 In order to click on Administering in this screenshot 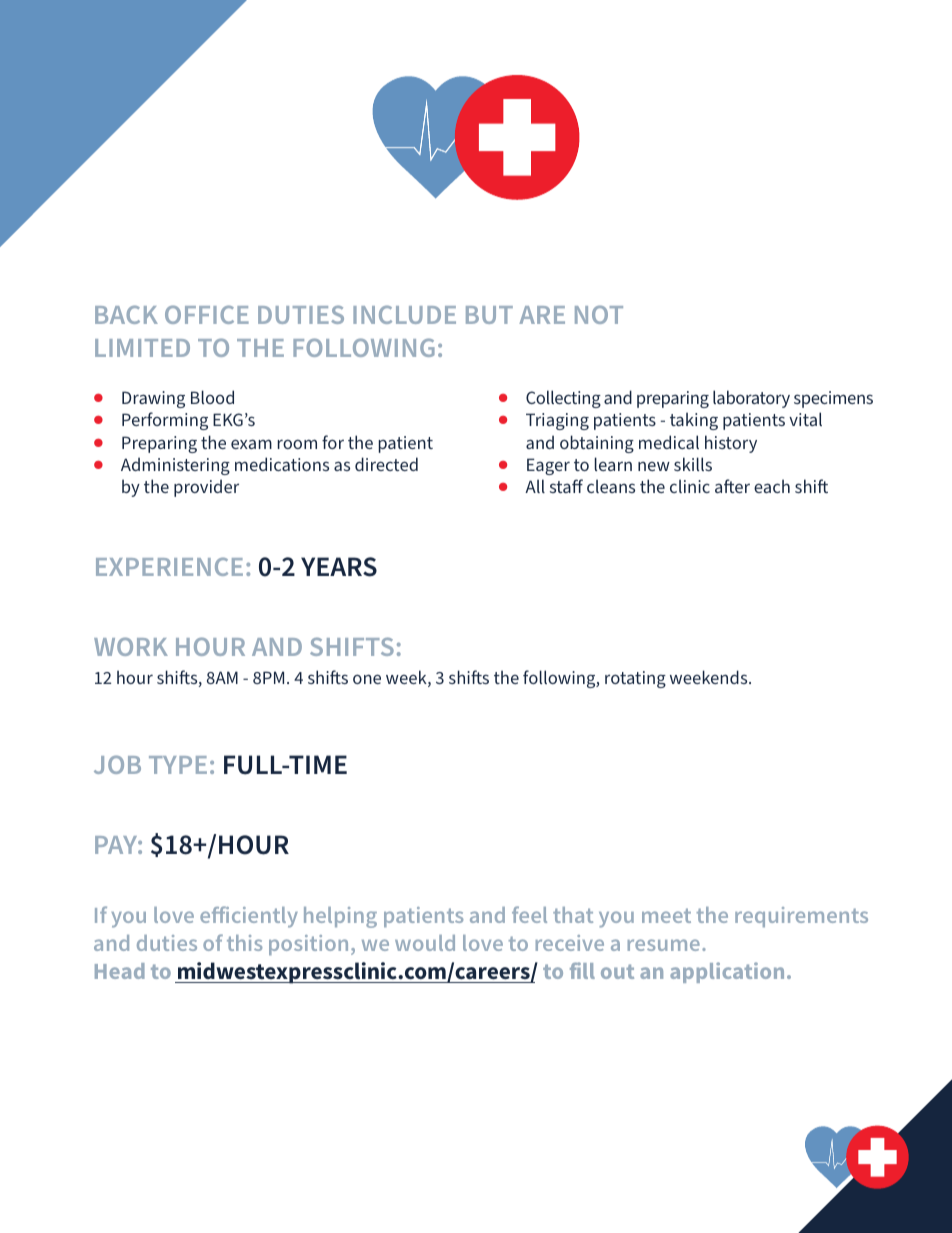, I will do `click(175, 466)`.
